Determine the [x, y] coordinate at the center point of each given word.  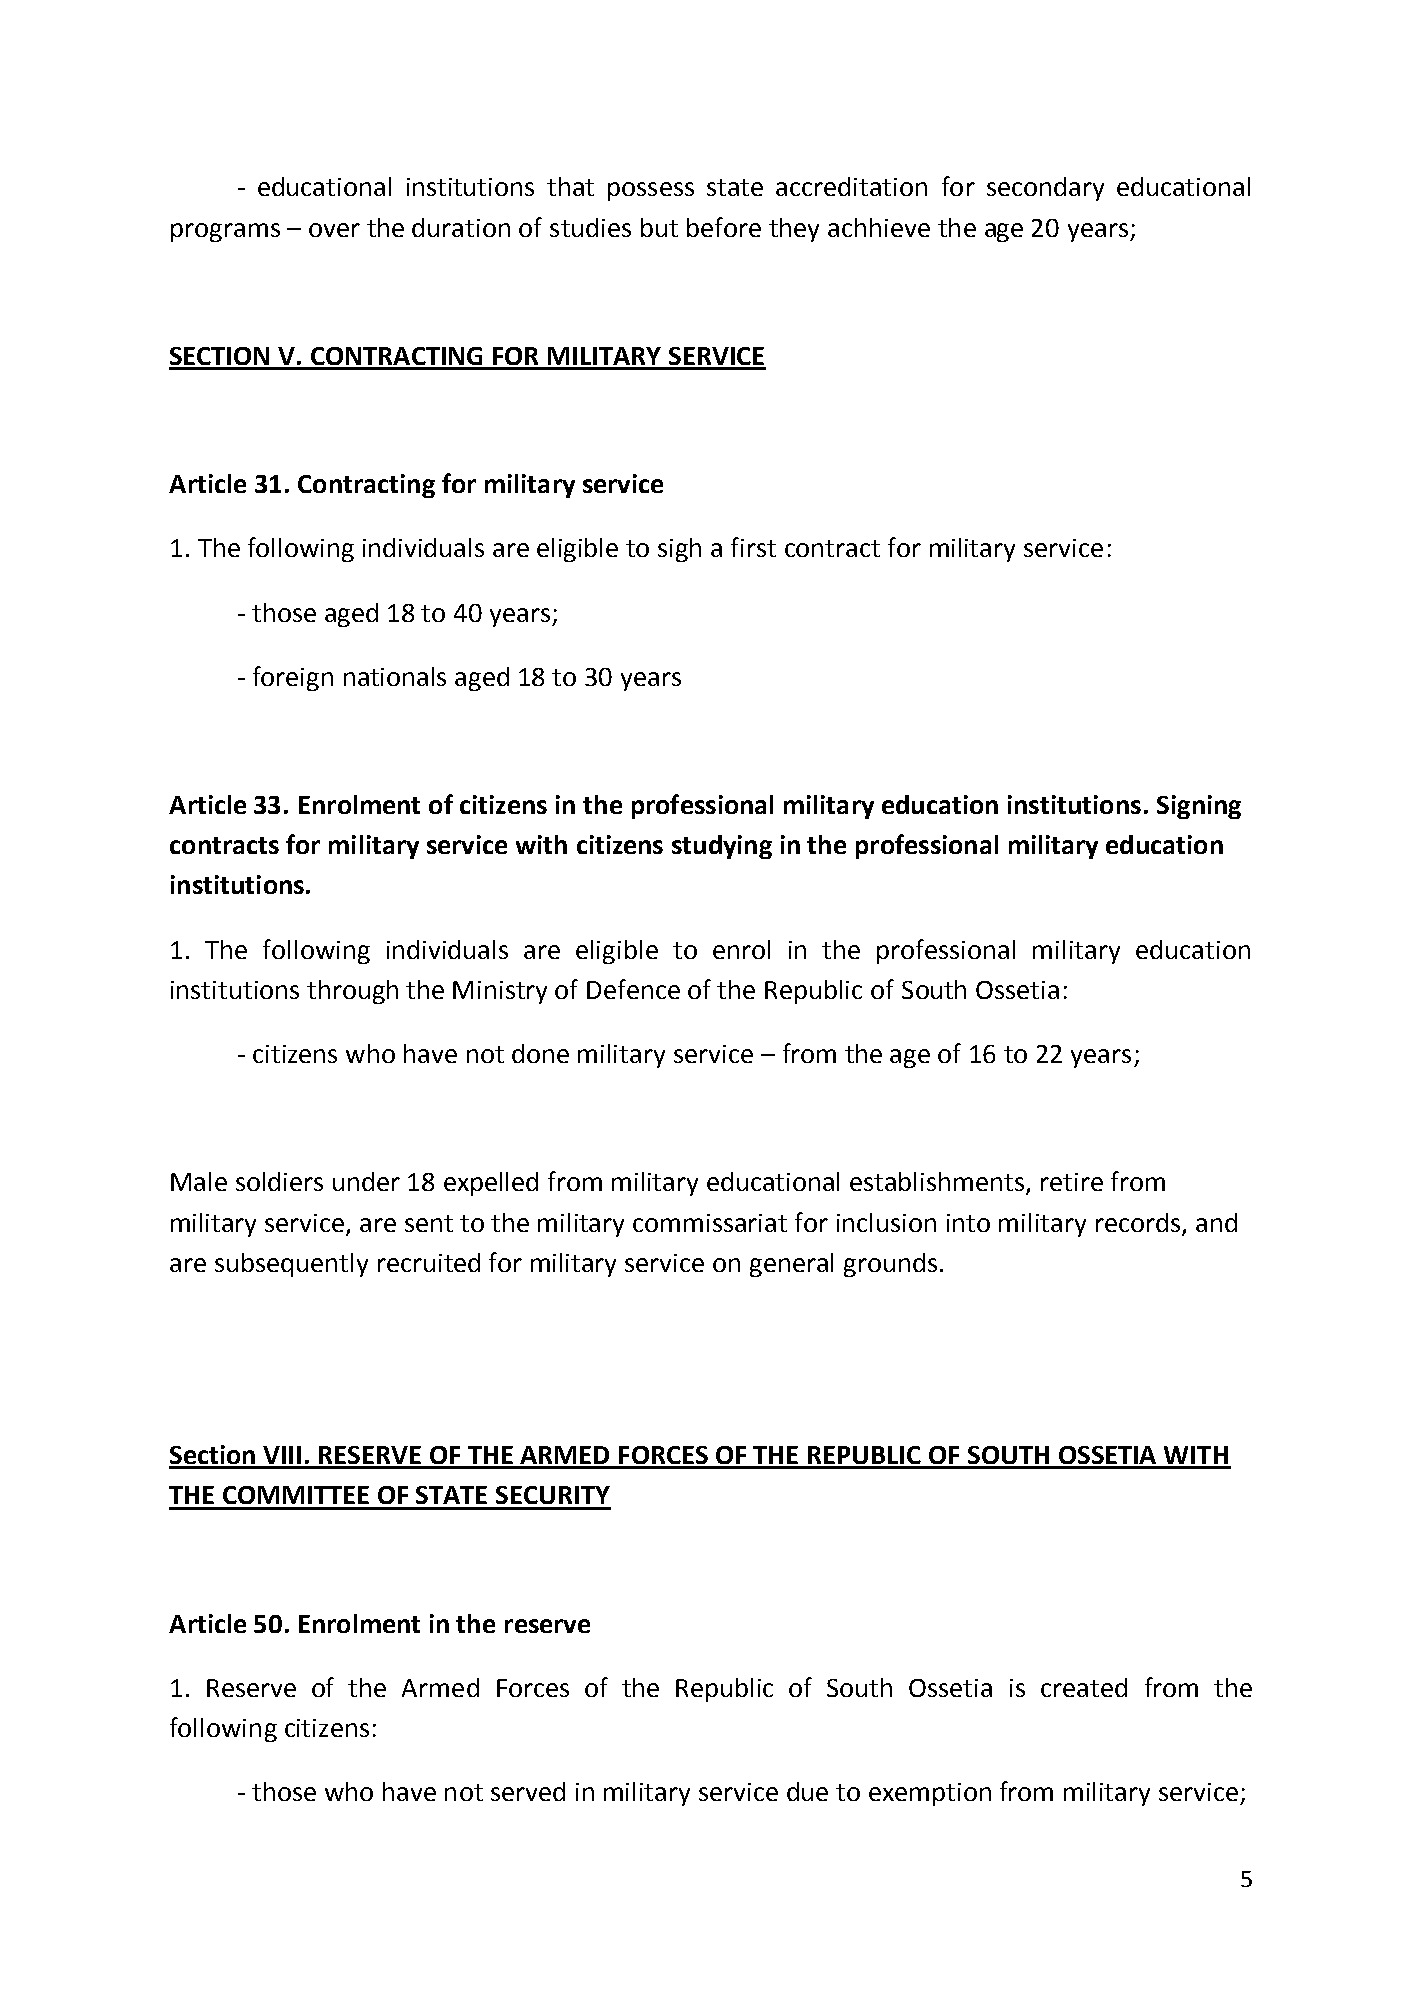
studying [722, 847]
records [1138, 1222]
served [528, 1791]
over [334, 230]
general [791, 1265]
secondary [1045, 189]
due [807, 1791]
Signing [1199, 807]
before [724, 227]
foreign [293, 678]
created [1084, 1687]
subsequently [291, 1265]
